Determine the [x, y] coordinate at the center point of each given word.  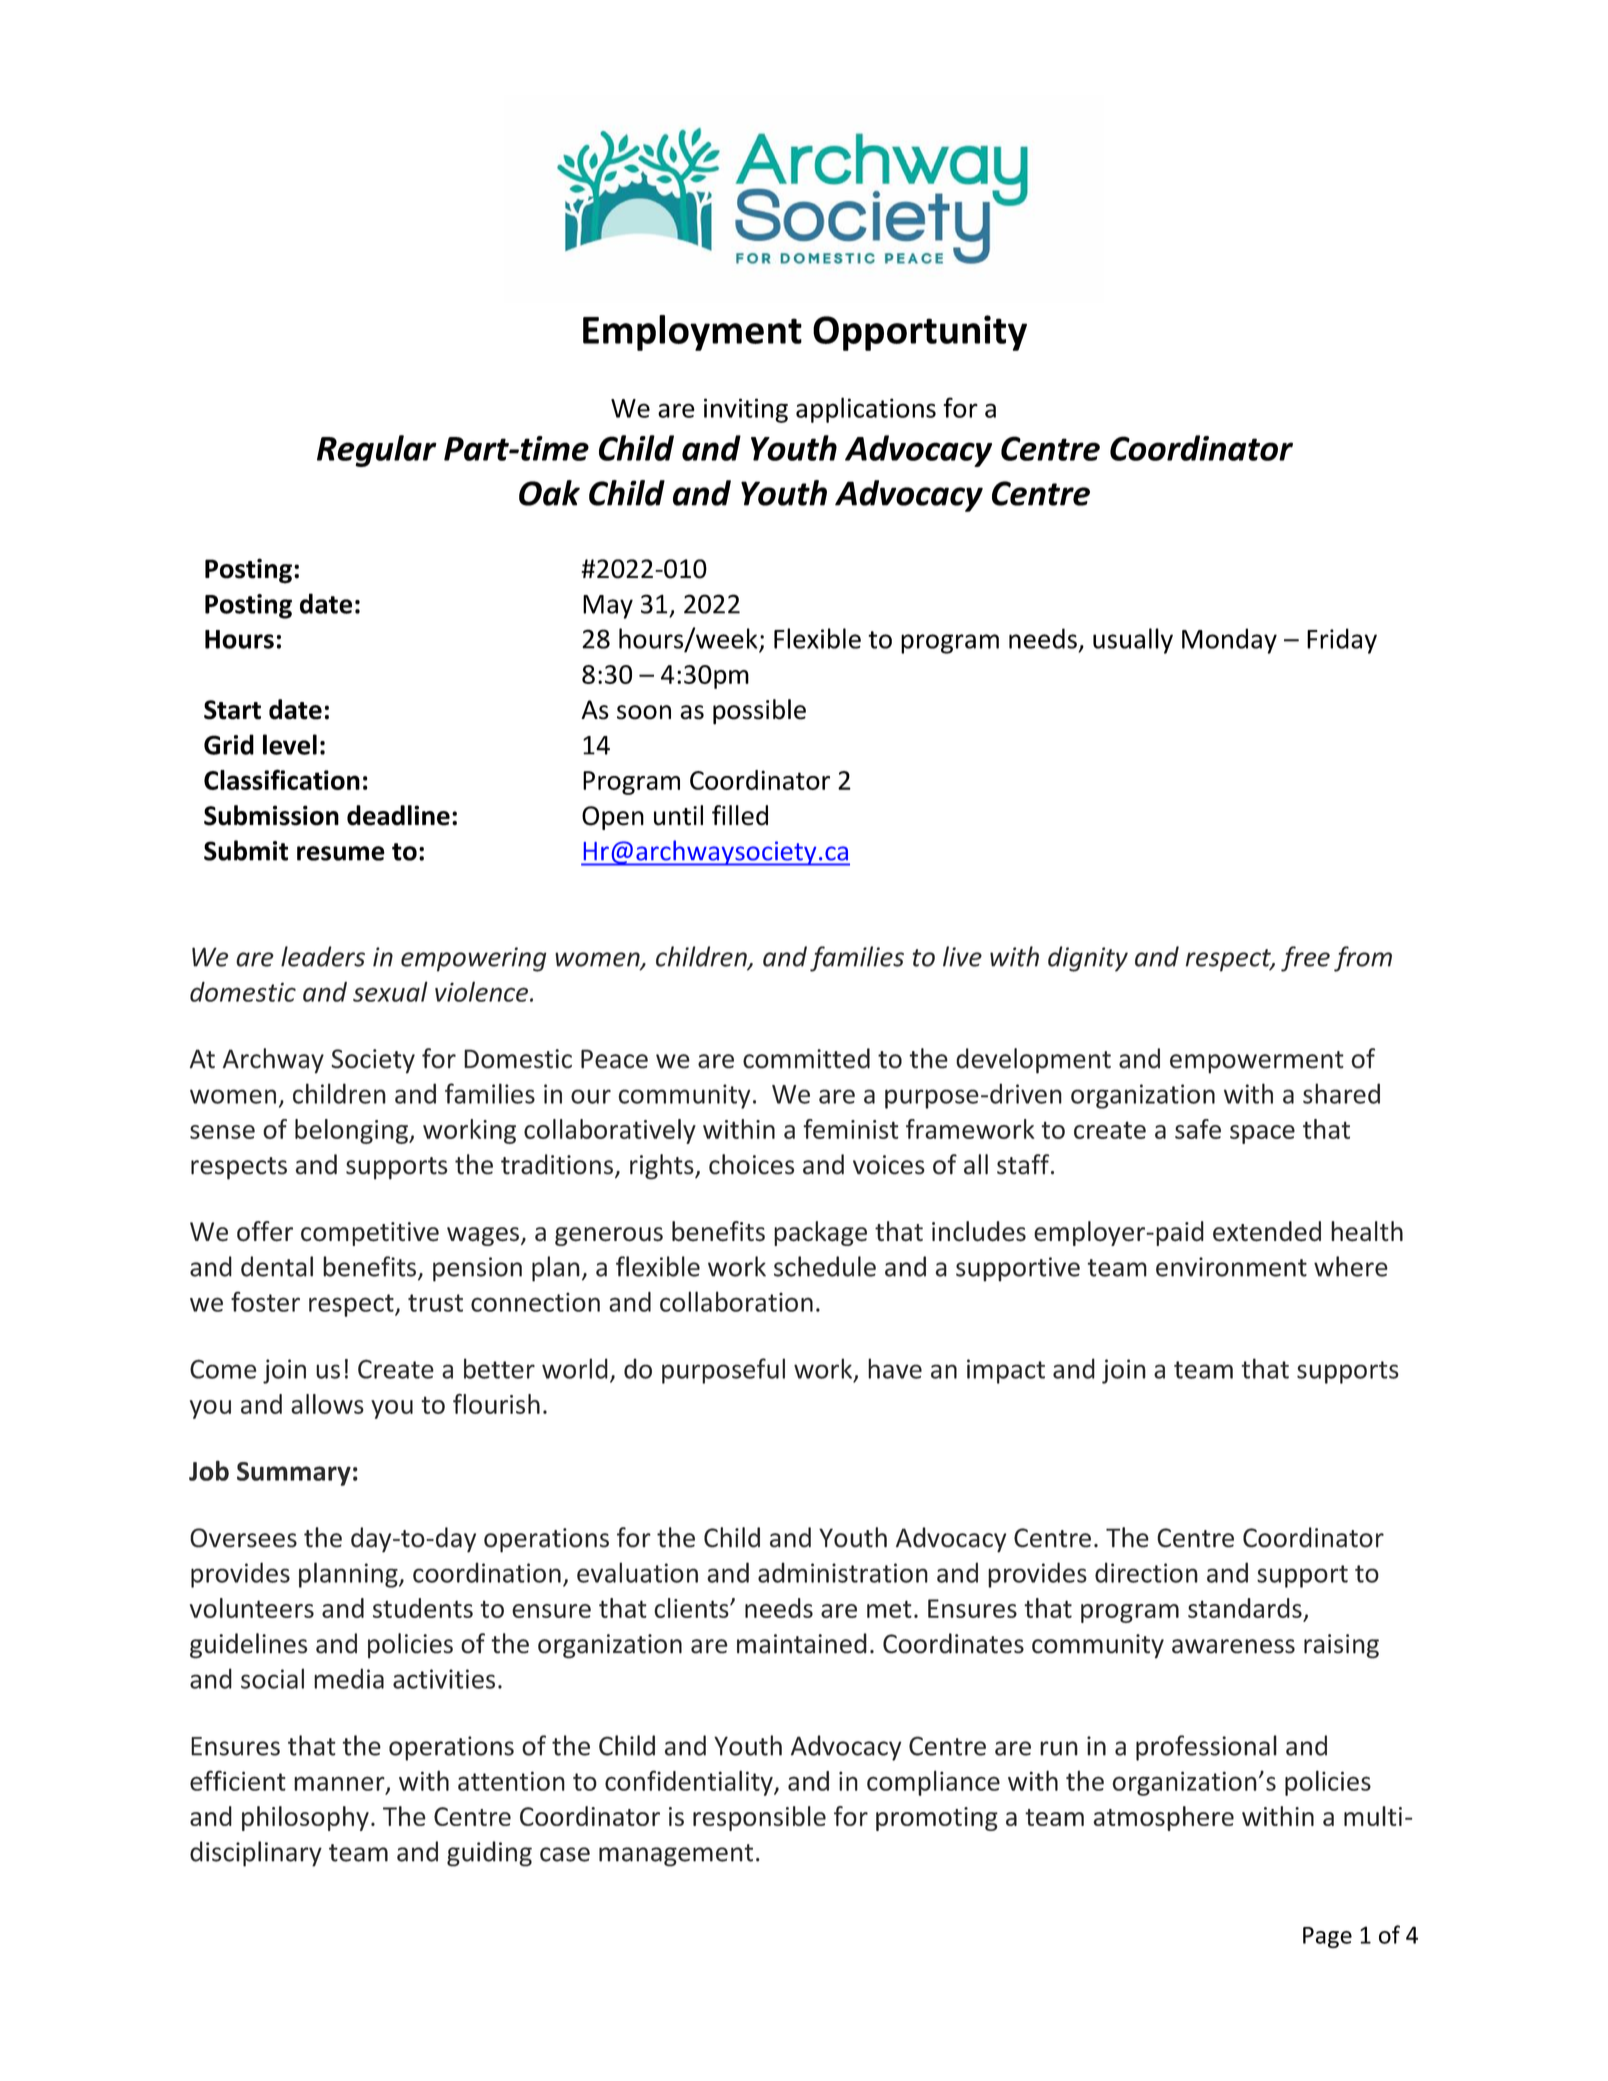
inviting [746, 410]
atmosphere [1163, 1818]
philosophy [305, 1818]
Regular [377, 451]
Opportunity [920, 333]
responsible [759, 1818]
